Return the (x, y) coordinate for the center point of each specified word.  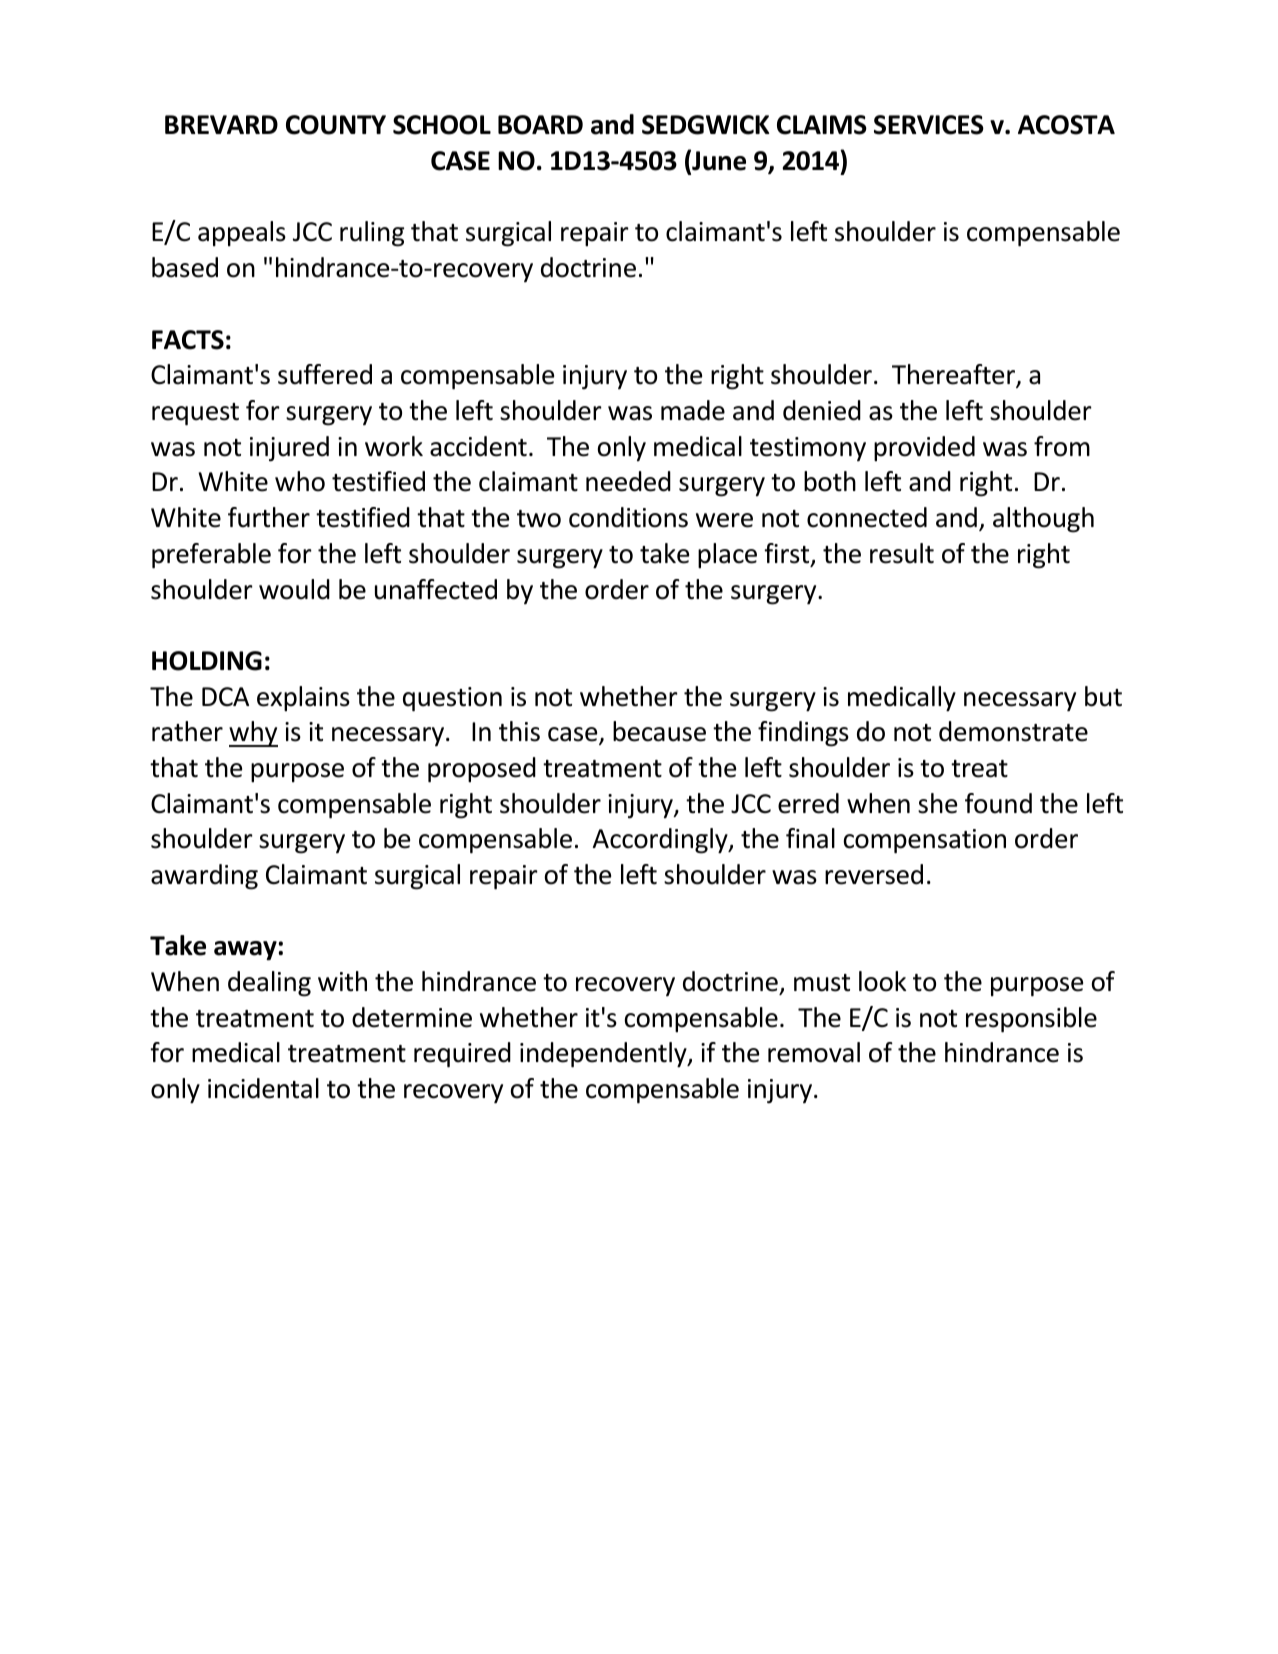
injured (289, 449)
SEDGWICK (706, 125)
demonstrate (1013, 731)
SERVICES (929, 125)
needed (628, 481)
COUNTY (336, 125)
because (659, 731)
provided (924, 449)
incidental (263, 1088)
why (253, 734)
